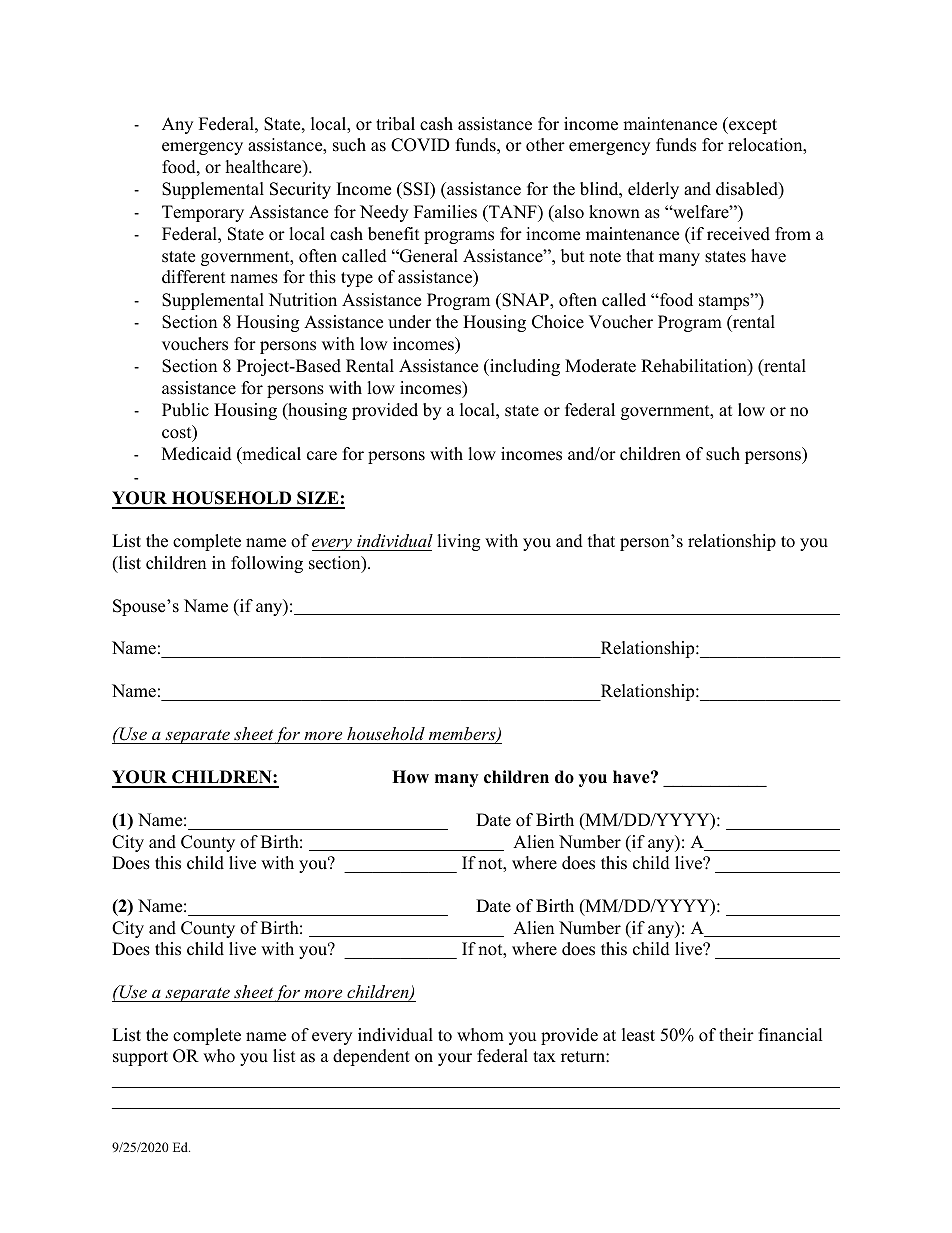 The width and height of the screenshot is (952, 1233). What do you see at coordinates (185, 410) in the screenshot?
I see `Public` at bounding box center [185, 410].
